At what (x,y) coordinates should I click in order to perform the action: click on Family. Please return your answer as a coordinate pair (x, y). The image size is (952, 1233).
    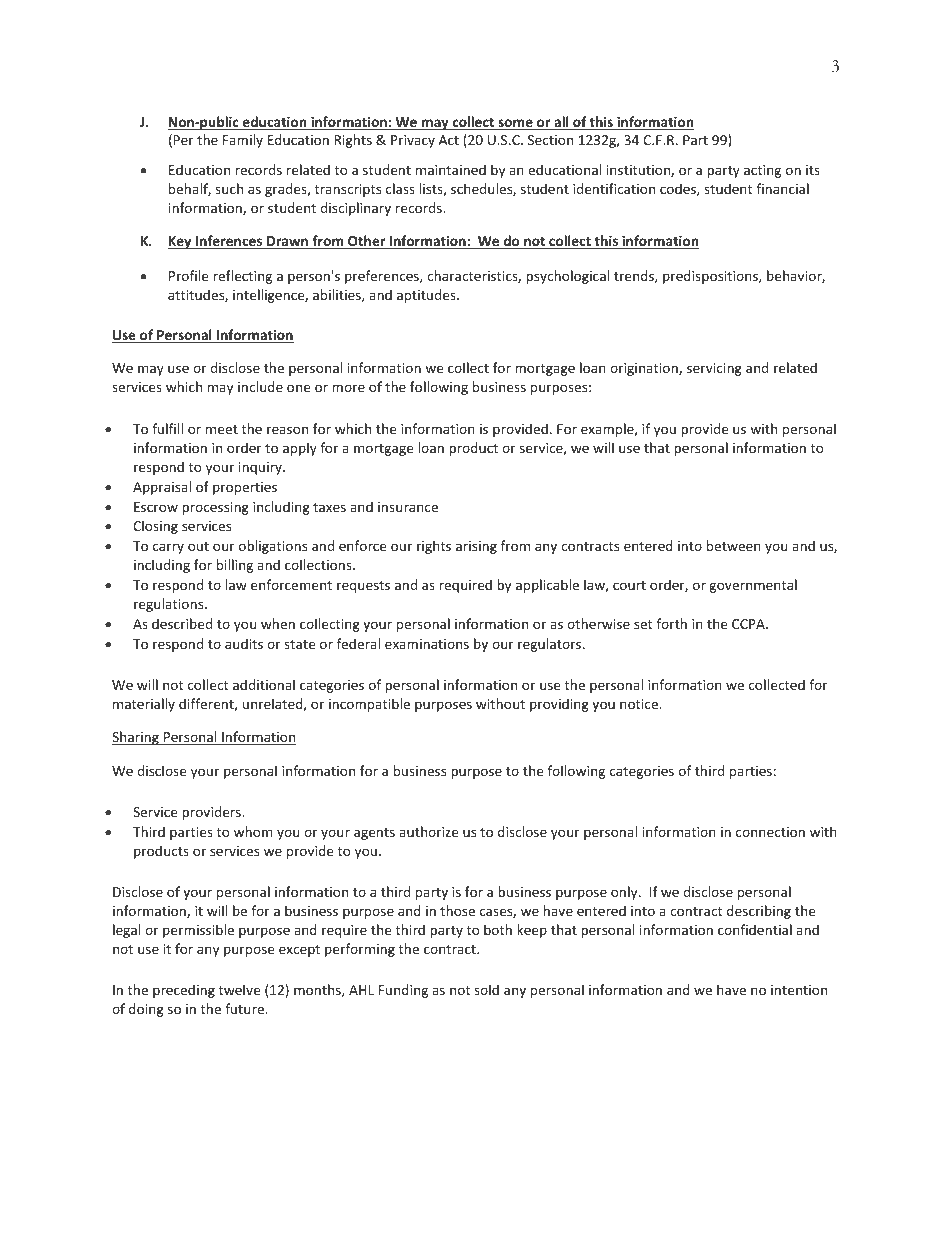
    Looking at the image, I should click on (243, 141).
